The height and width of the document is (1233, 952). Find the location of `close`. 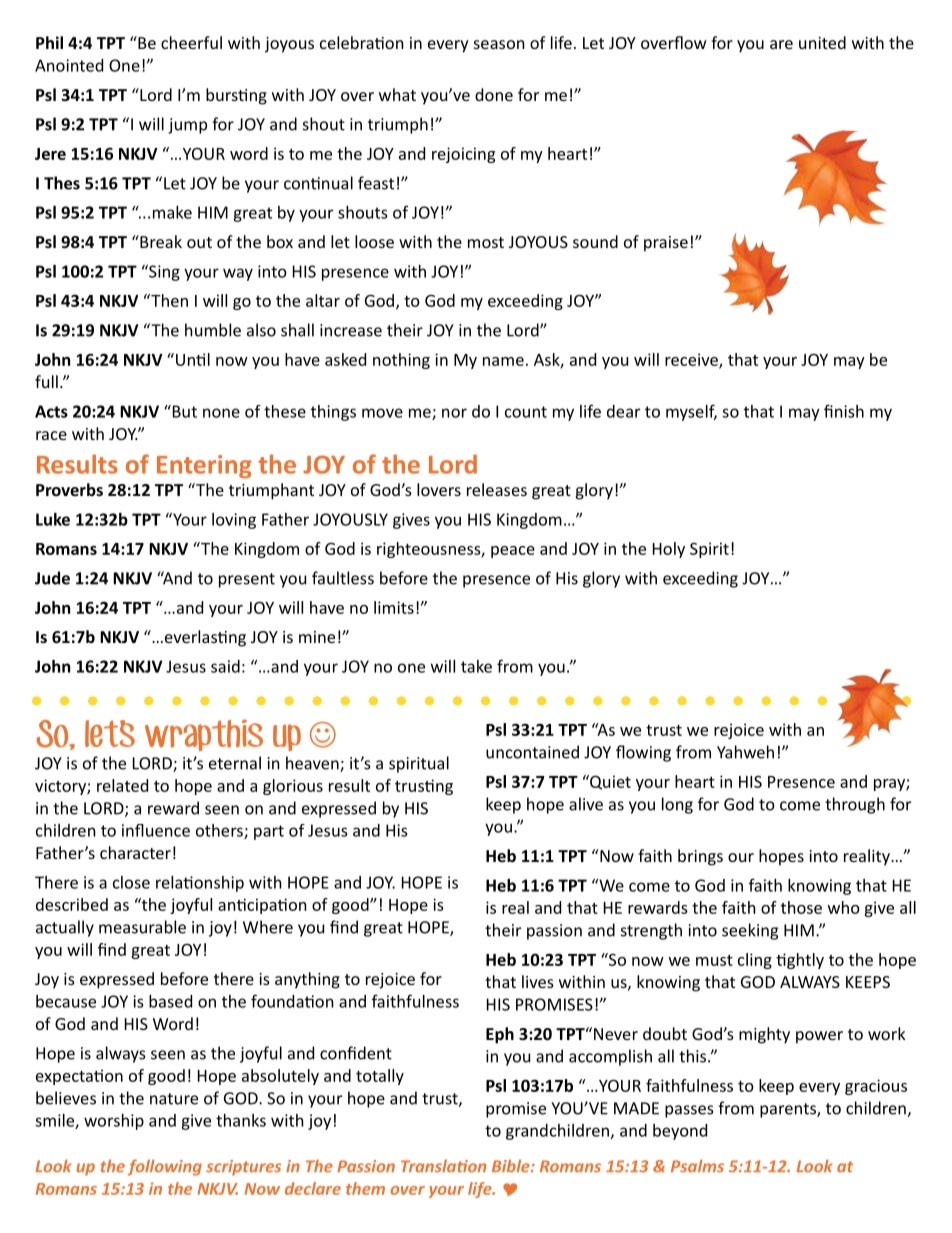

close is located at coordinates (131, 882).
